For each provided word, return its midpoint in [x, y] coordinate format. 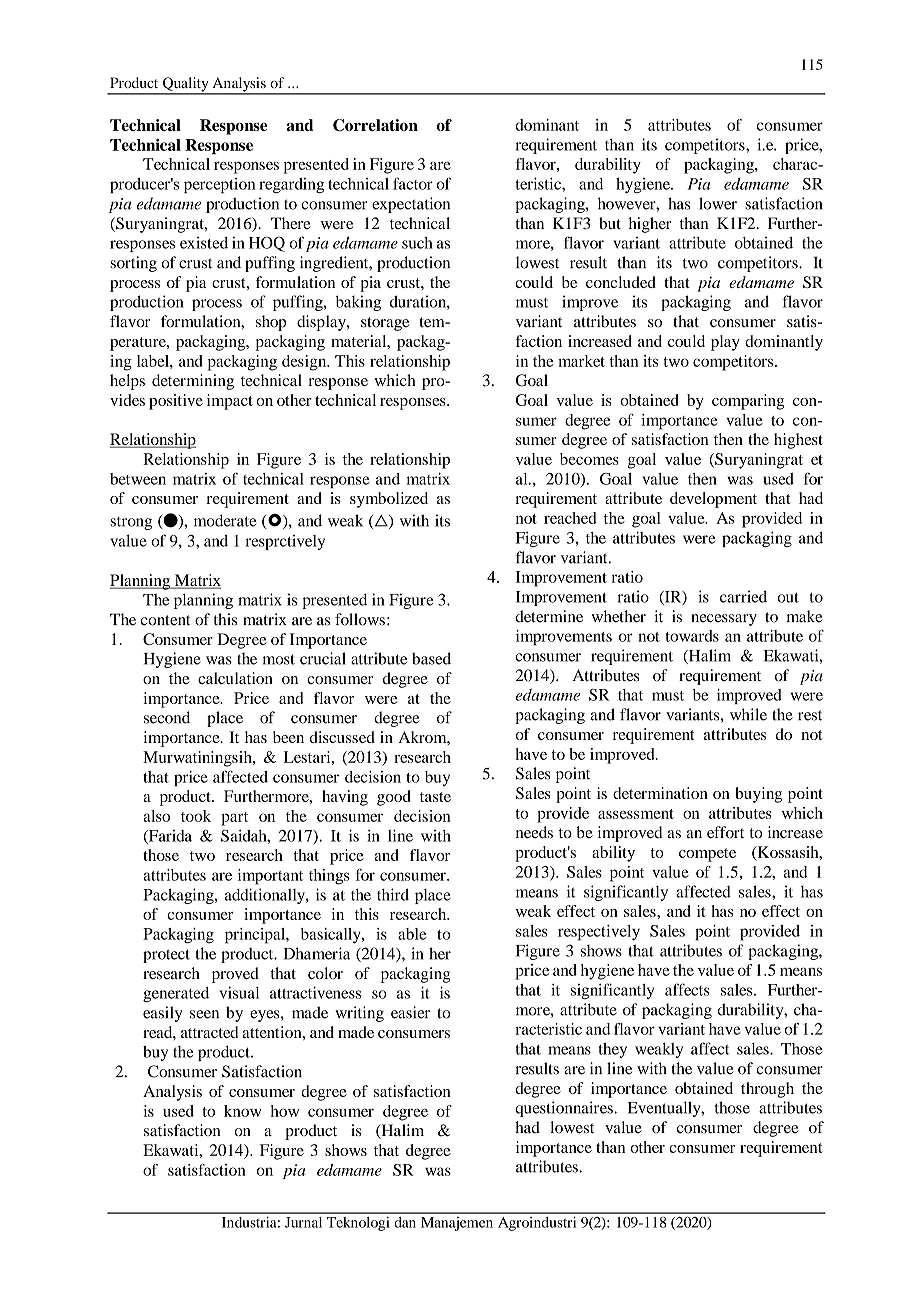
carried [743, 596]
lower [718, 203]
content [166, 620]
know [242, 1111]
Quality [186, 85]
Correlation [375, 125]
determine [549, 616]
